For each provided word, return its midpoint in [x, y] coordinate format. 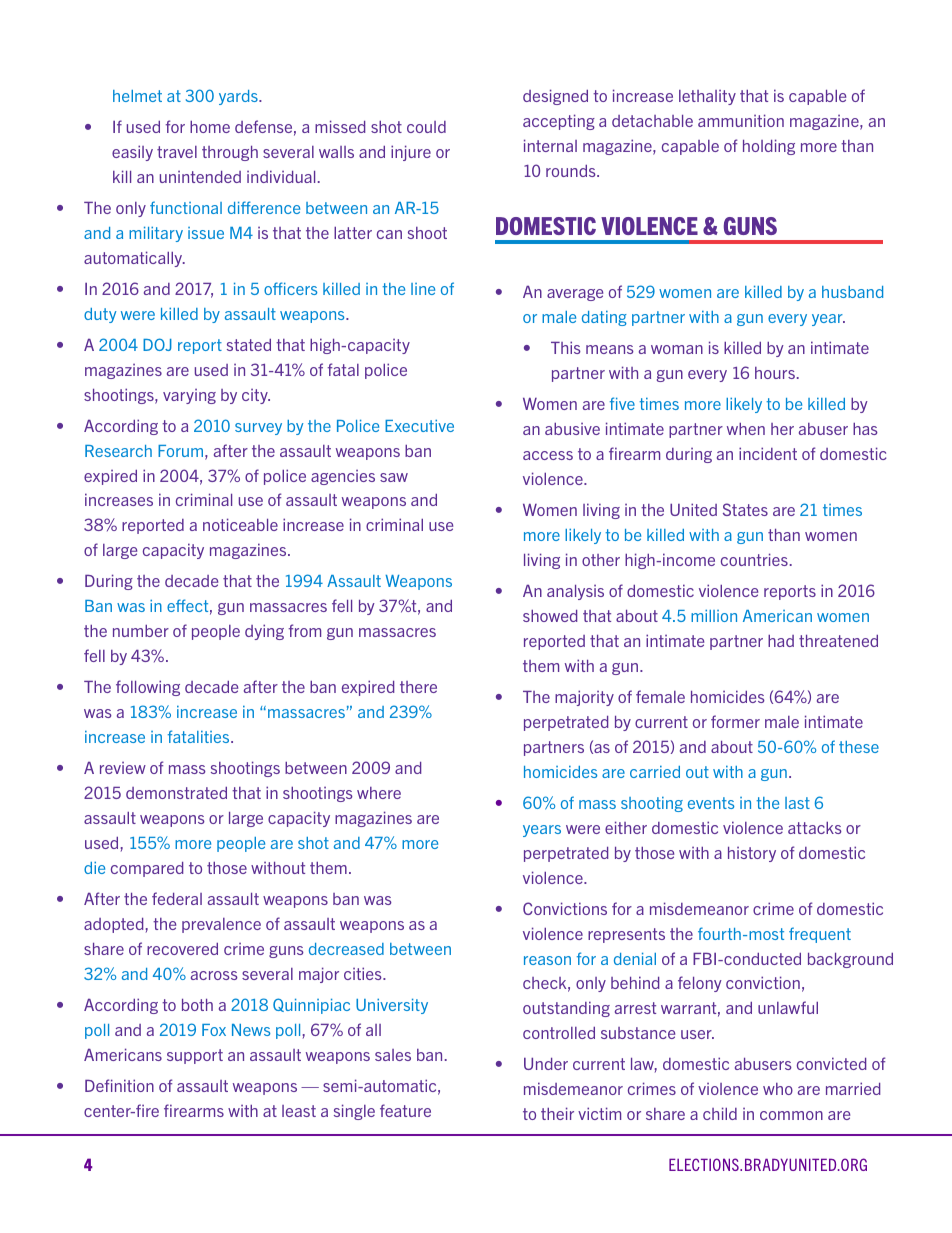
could [426, 127]
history [752, 854]
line [423, 289]
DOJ [157, 344]
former [735, 721]
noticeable [240, 524]
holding [769, 147]
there [418, 687]
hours [775, 373]
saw [394, 477]
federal [177, 898]
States [745, 509]
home [210, 127]
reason [547, 960]
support [195, 1056]
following [148, 688]
